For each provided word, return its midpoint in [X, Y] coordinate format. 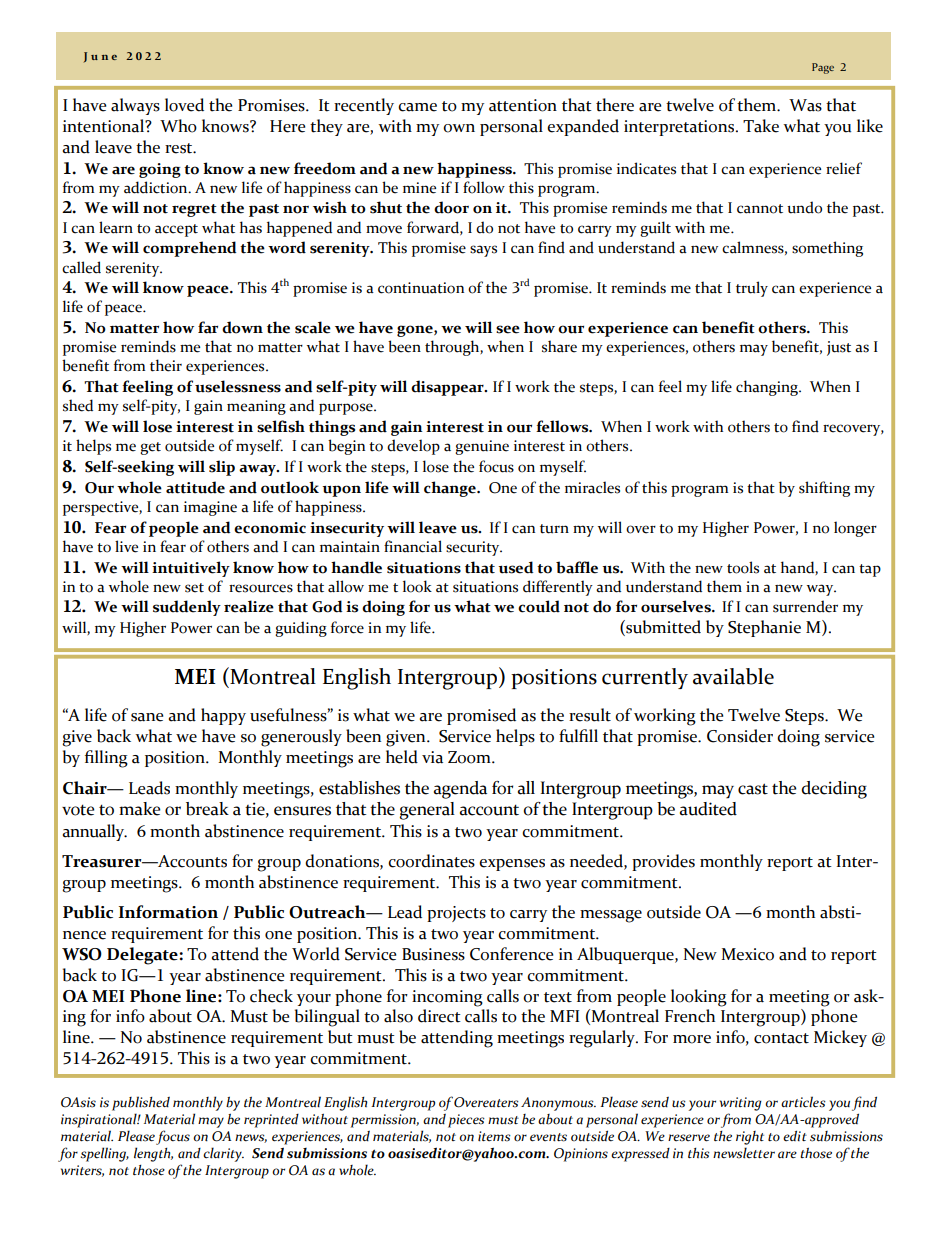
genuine [482, 447]
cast [753, 789]
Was [805, 105]
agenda [460, 790]
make [139, 809]
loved [184, 105]
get [150, 448]
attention [523, 105]
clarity [223, 1154]
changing [768, 388]
